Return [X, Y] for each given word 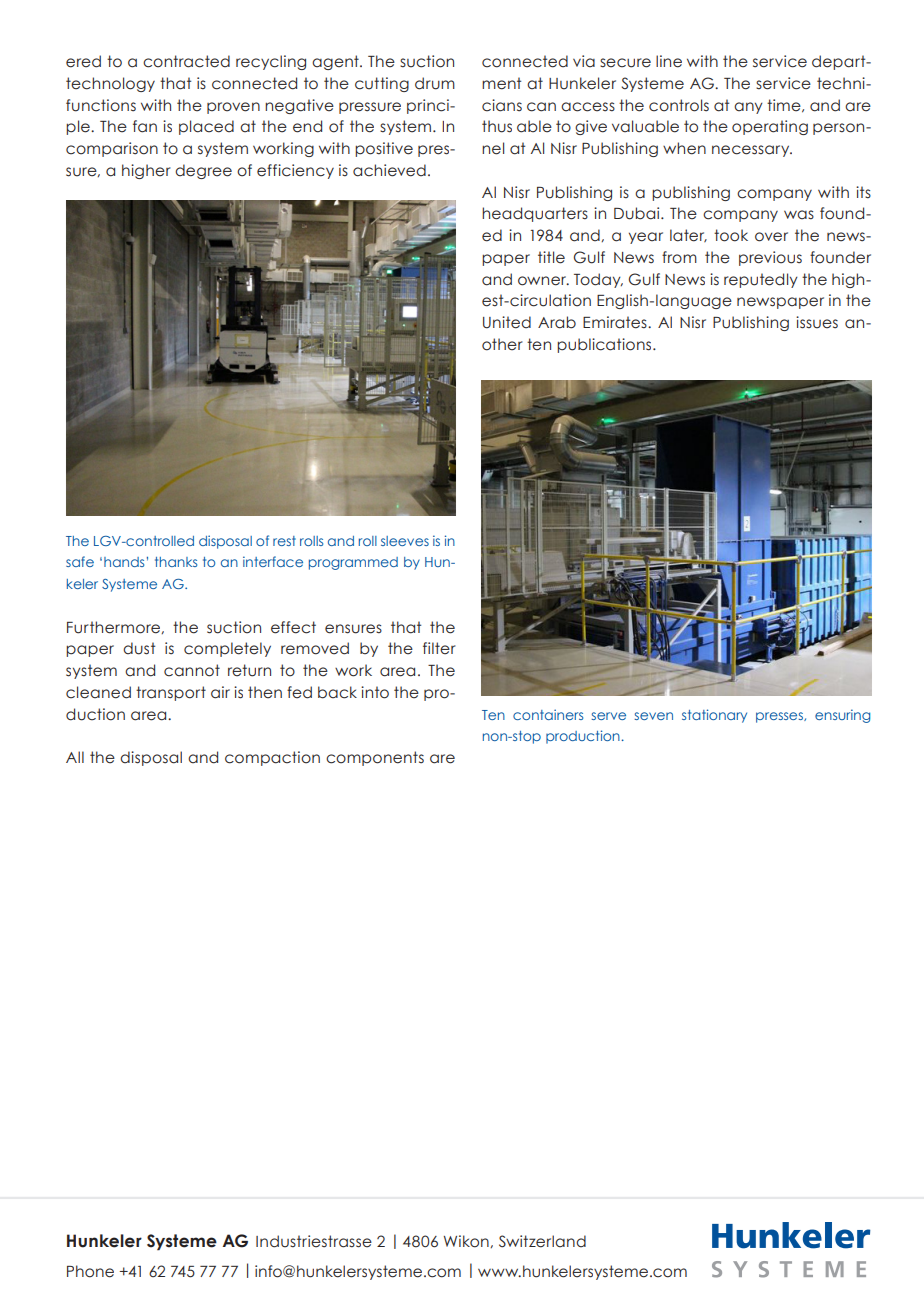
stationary [714, 716]
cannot [192, 670]
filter [439, 648]
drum [435, 83]
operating [770, 127]
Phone [90, 1271]
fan [145, 126]
